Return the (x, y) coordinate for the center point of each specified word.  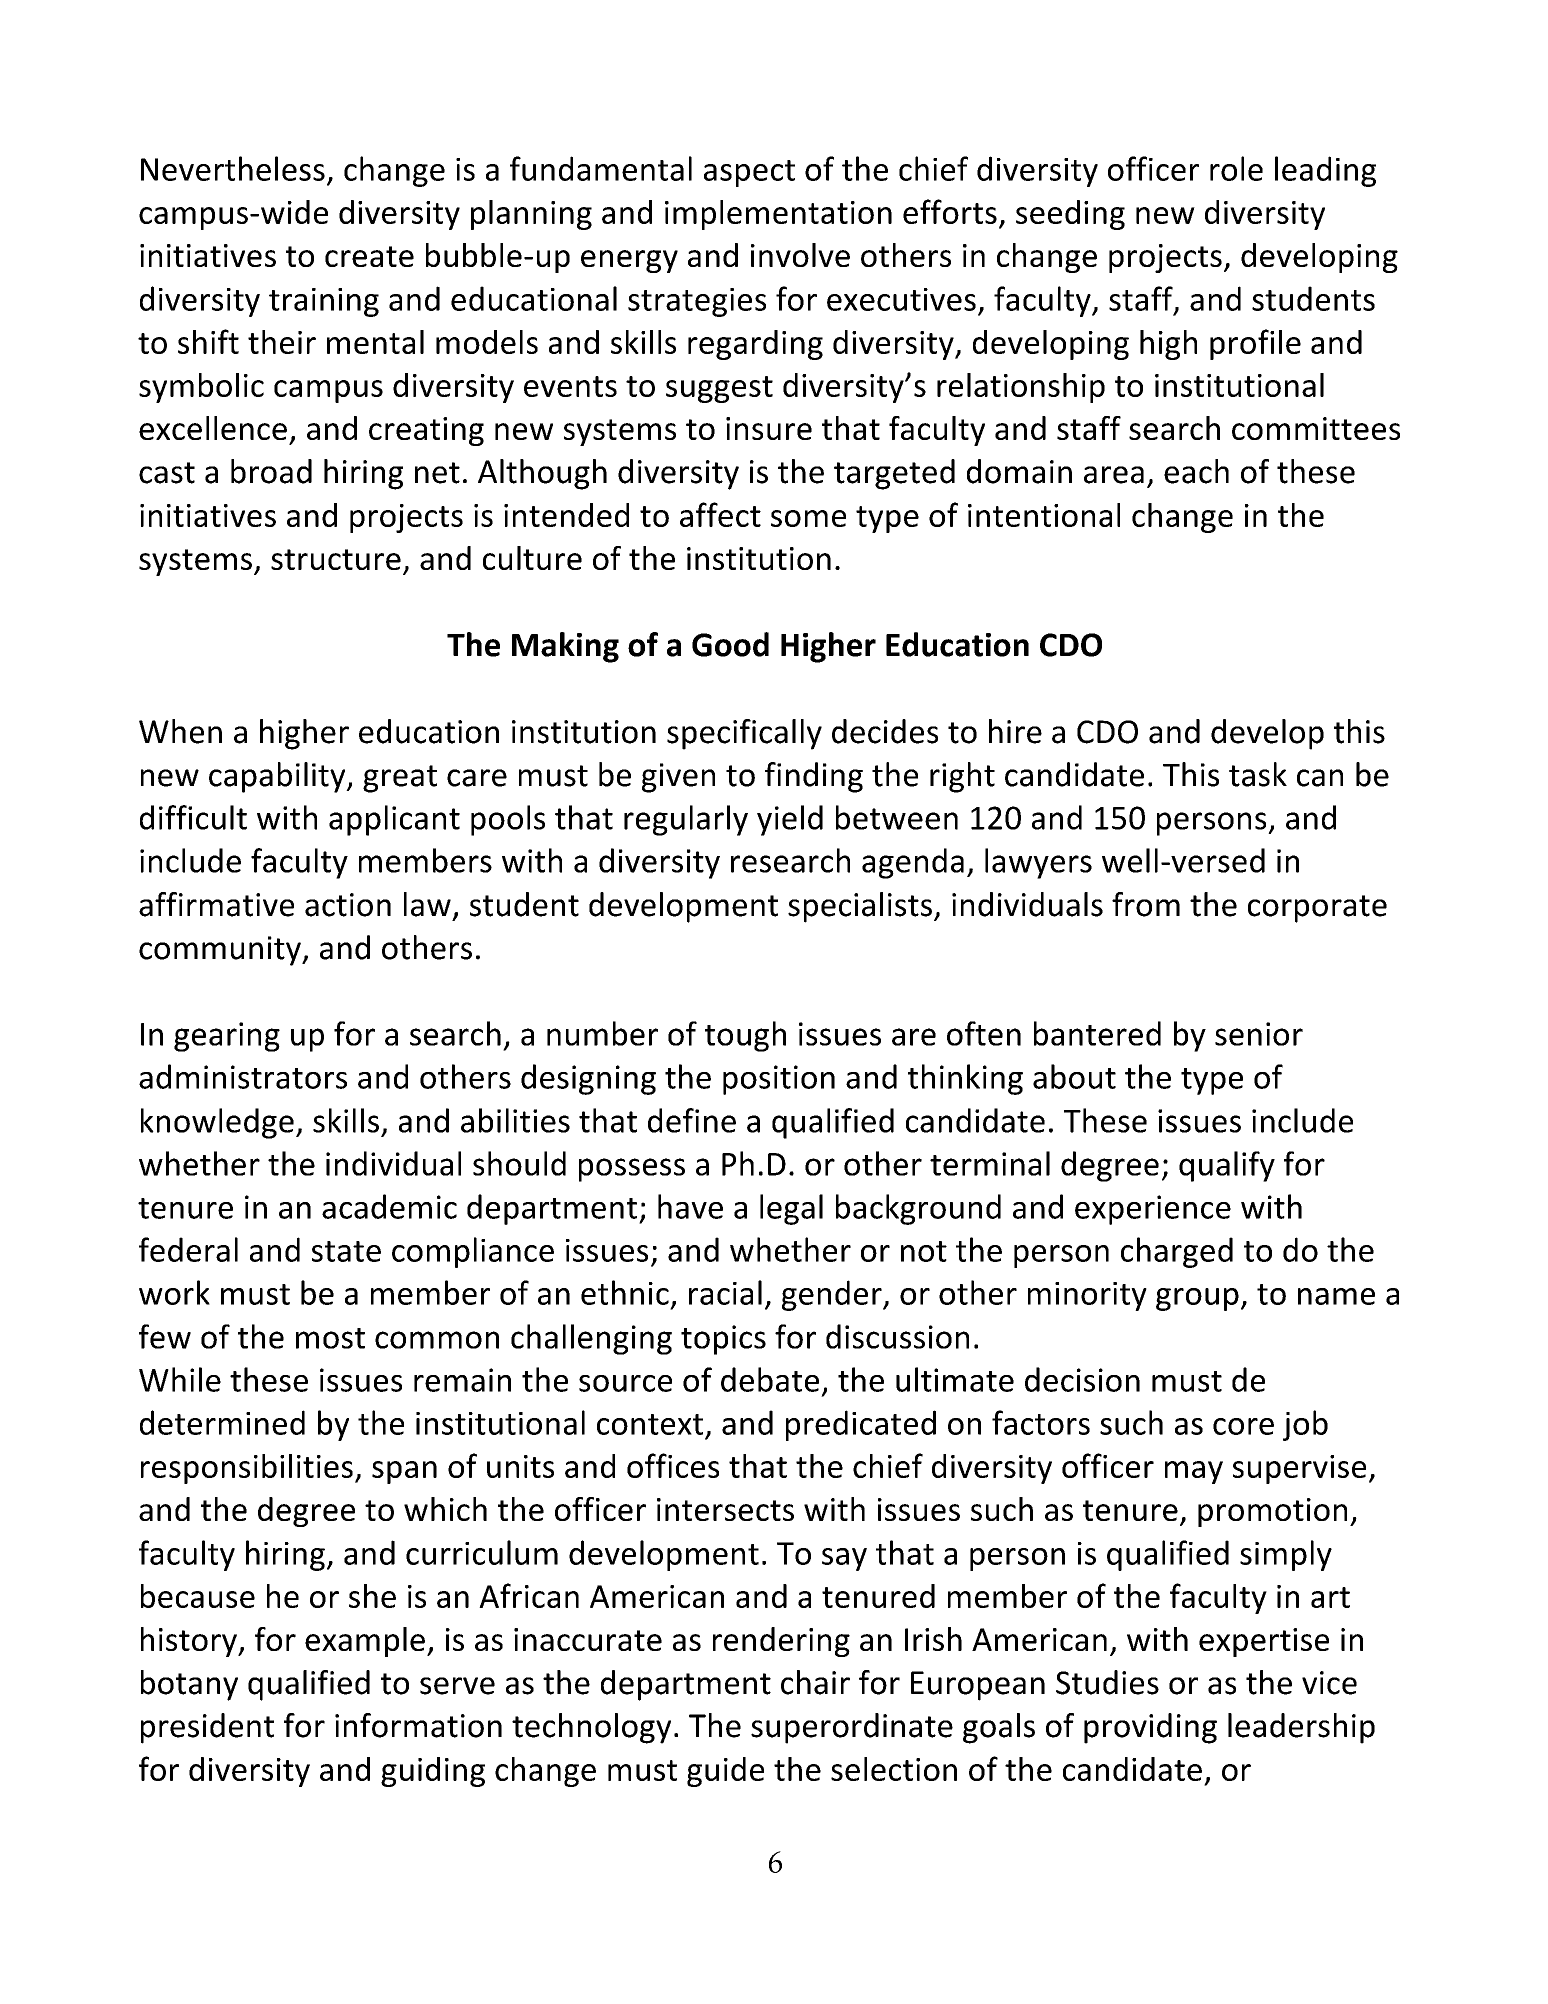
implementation (778, 215)
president (207, 1728)
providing (1150, 1728)
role (1236, 168)
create (369, 256)
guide (725, 1772)
